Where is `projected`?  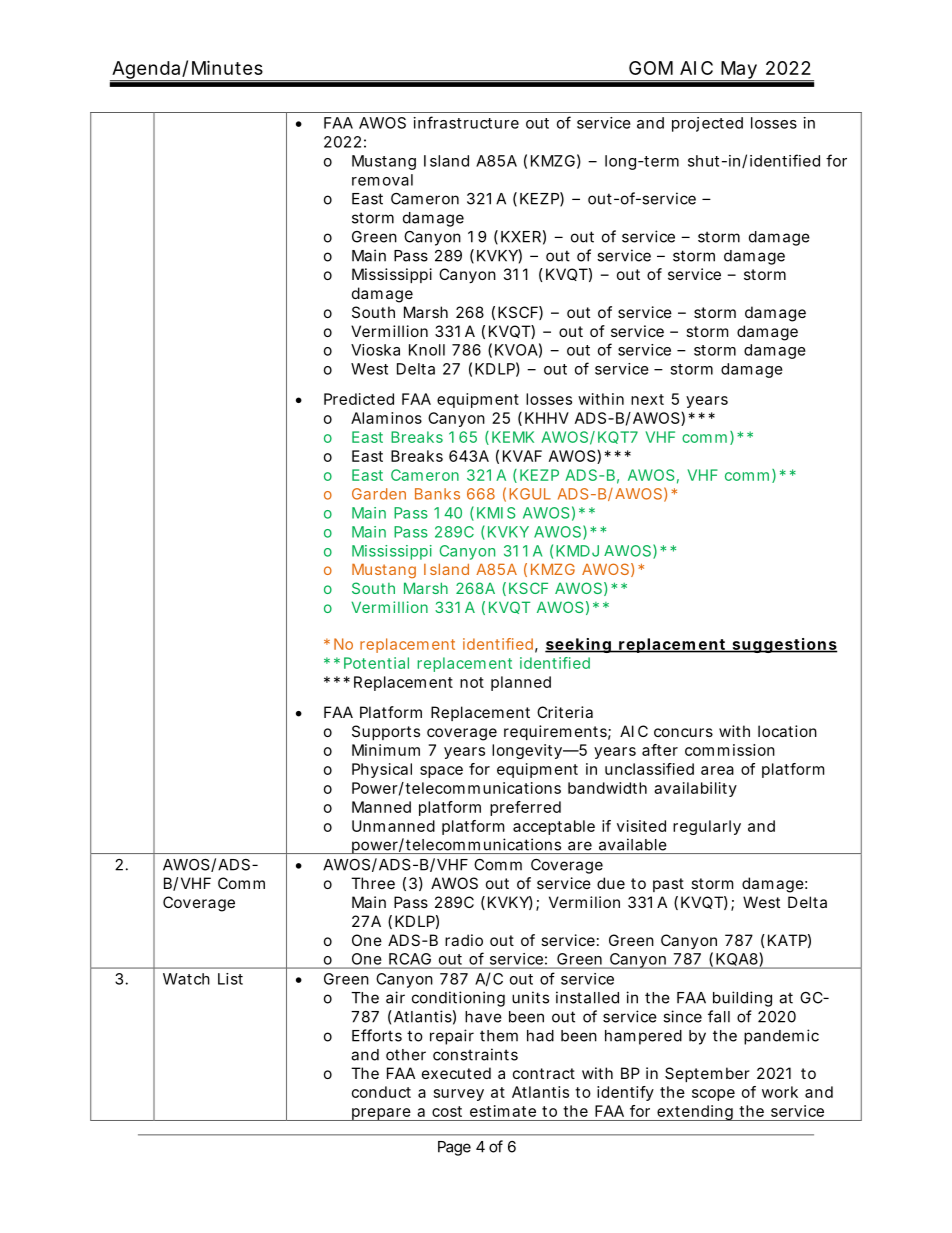 projected is located at coordinates (707, 124).
